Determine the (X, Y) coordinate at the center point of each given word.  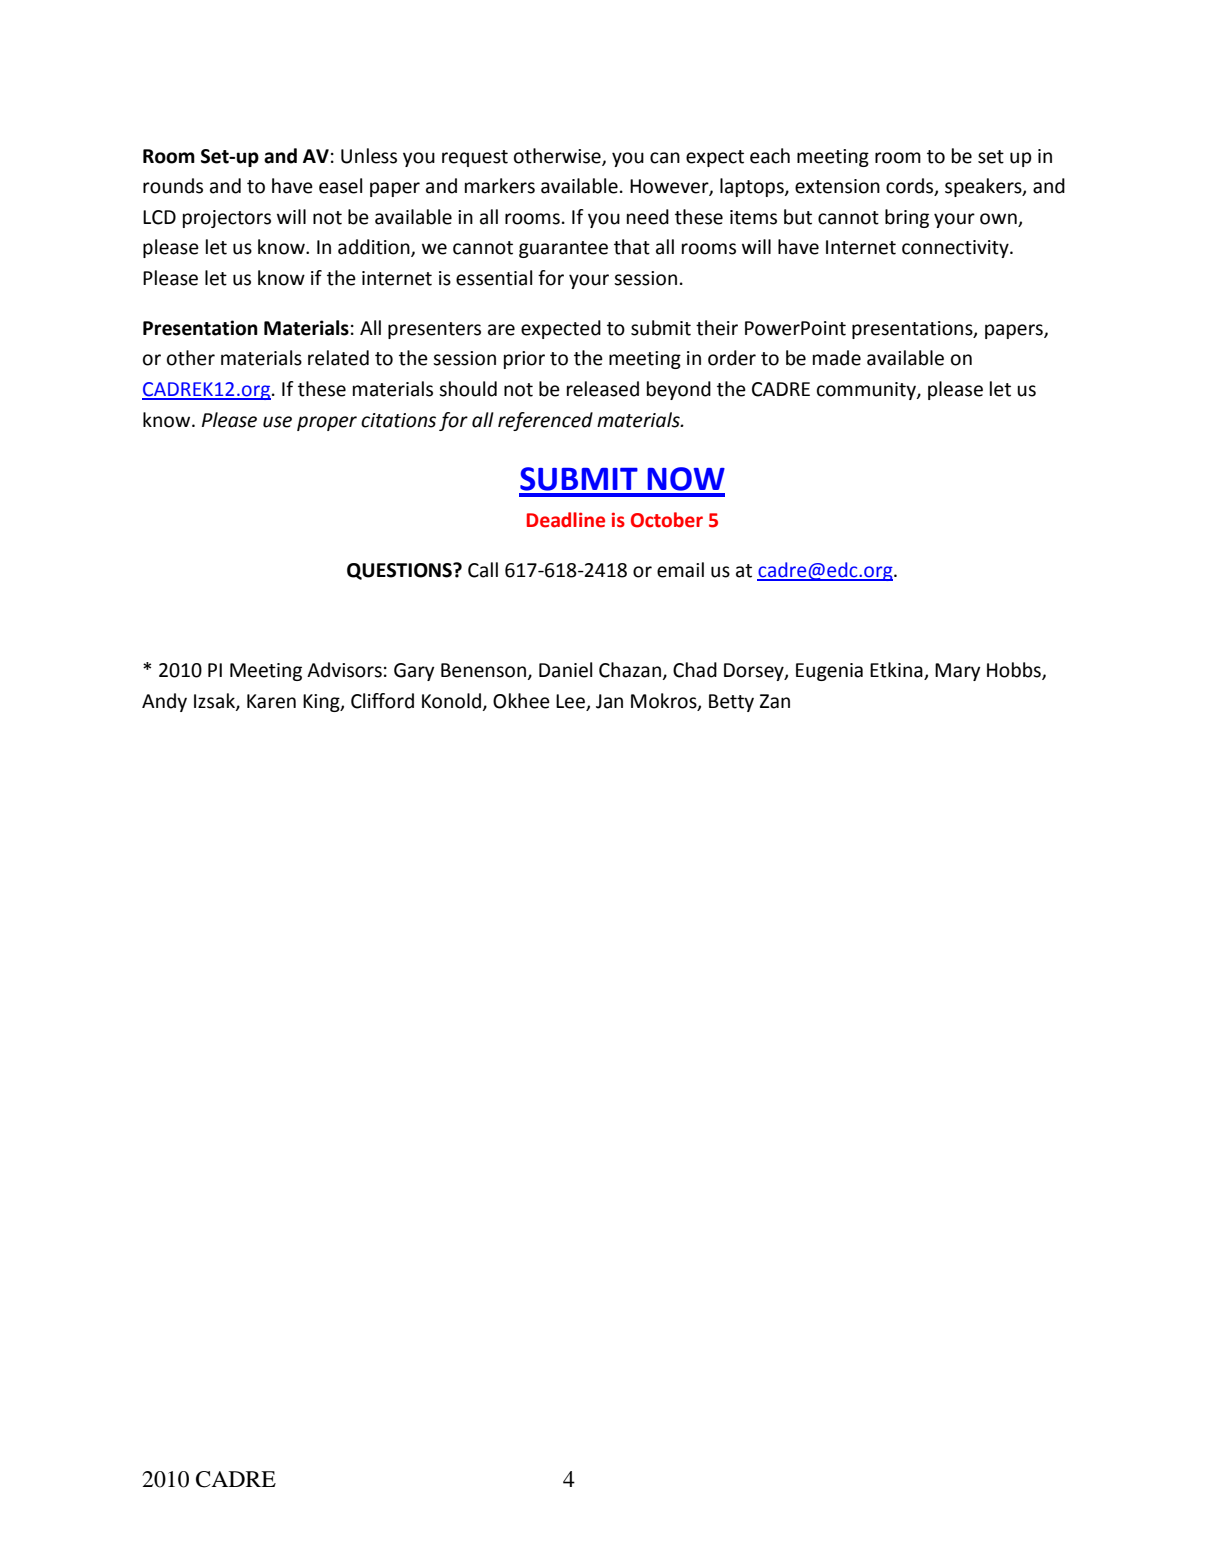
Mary (958, 672)
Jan (609, 701)
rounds (173, 186)
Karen (271, 701)
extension (837, 186)
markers (500, 186)
